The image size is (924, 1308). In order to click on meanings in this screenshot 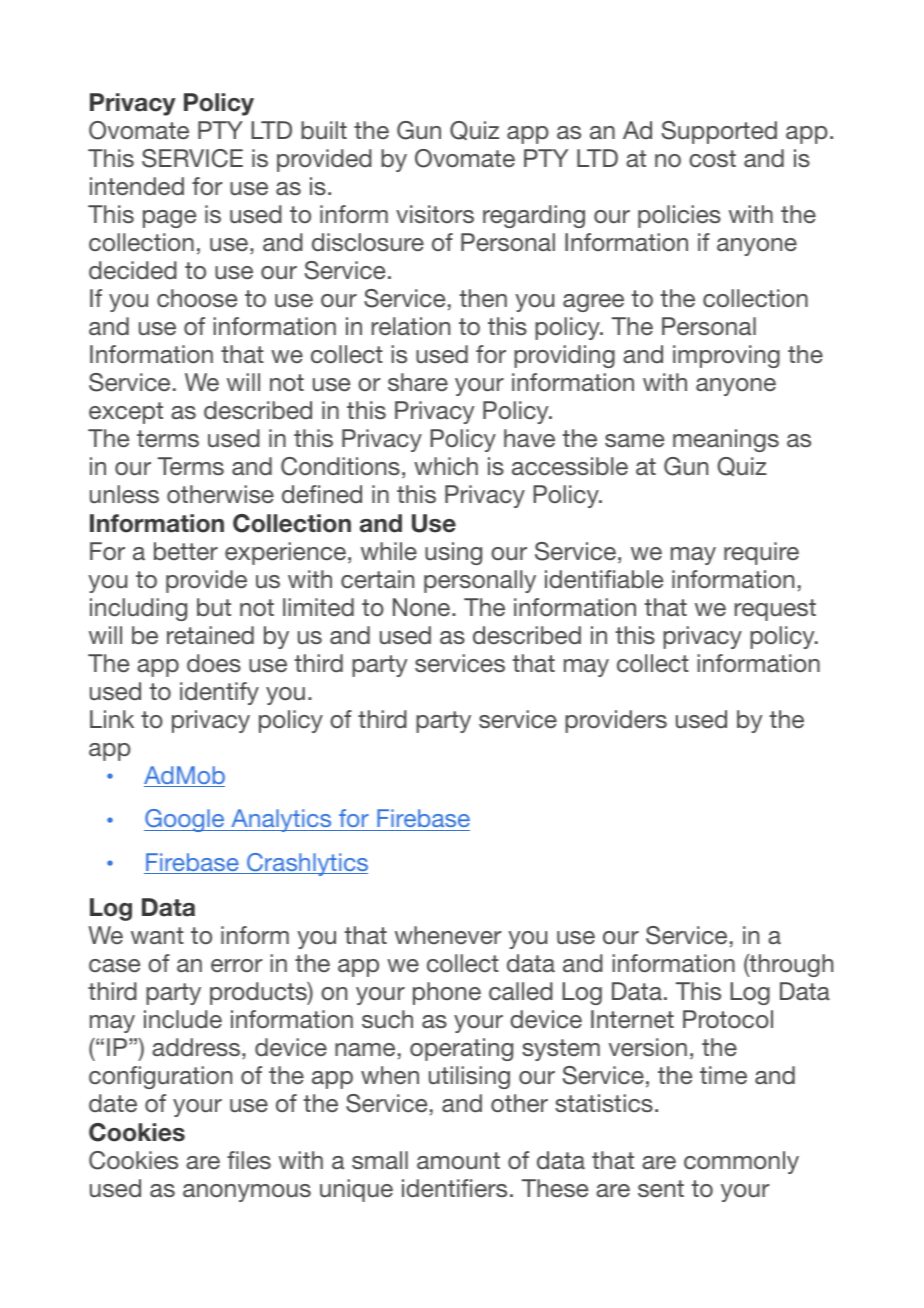, I will do `click(726, 440)`.
